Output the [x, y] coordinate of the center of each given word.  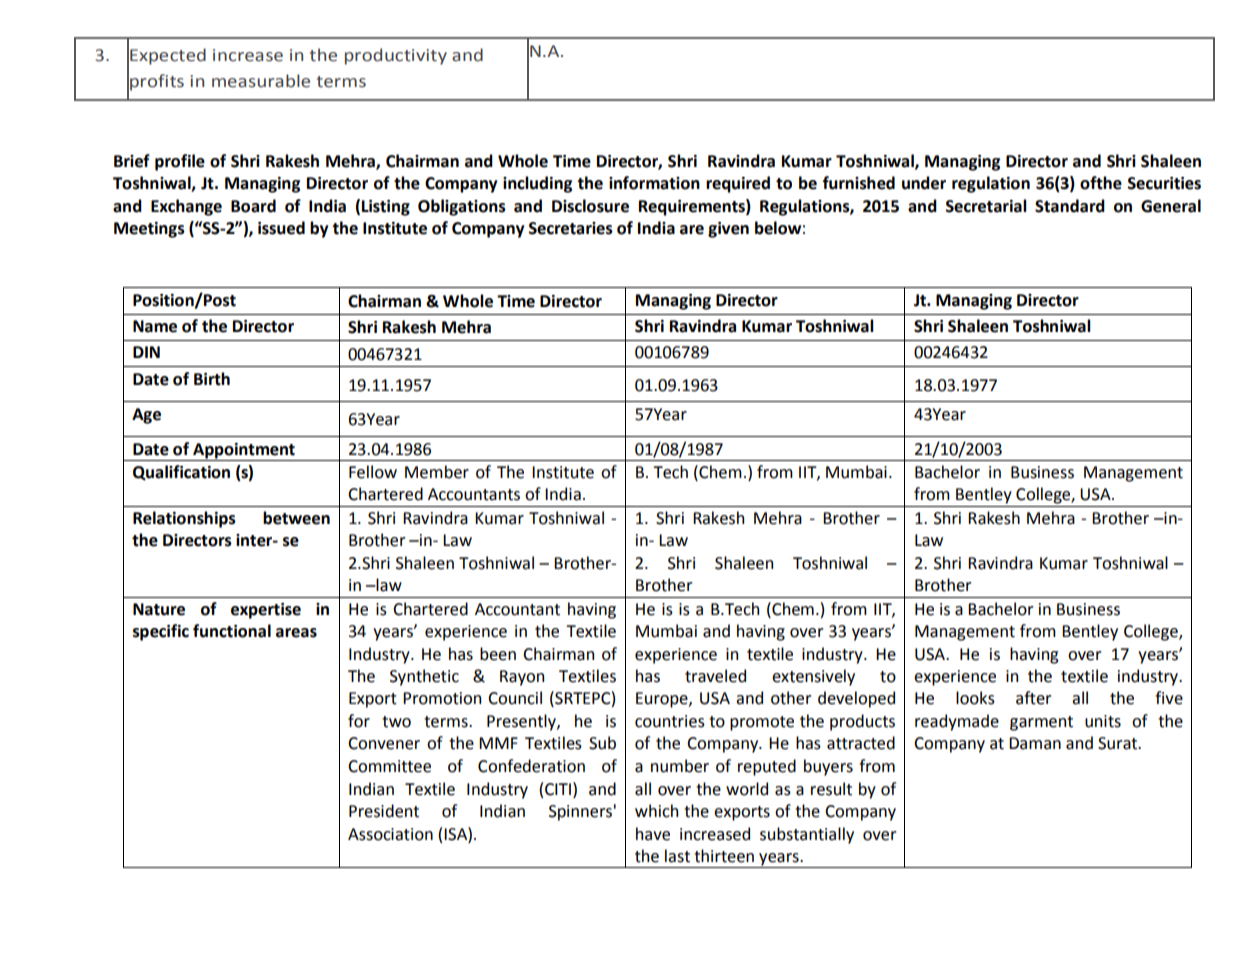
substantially [807, 835]
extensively [813, 677]
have [653, 834]
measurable [261, 81]
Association [390, 834]
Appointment [244, 451]
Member [437, 472]
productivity [396, 56]
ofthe [1101, 183]
